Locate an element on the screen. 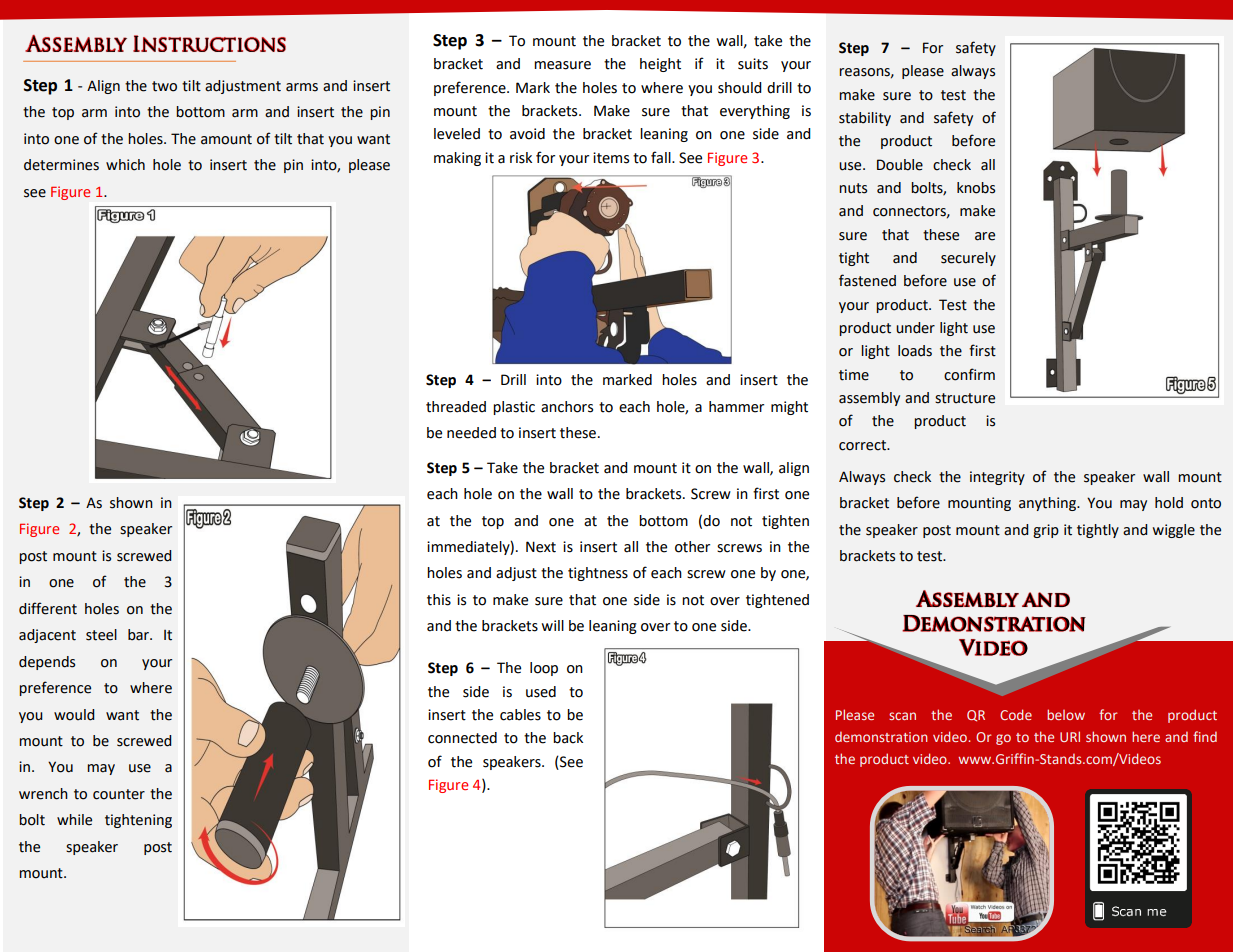 The width and height of the screenshot is (1233, 952). below is located at coordinates (1066, 714).
